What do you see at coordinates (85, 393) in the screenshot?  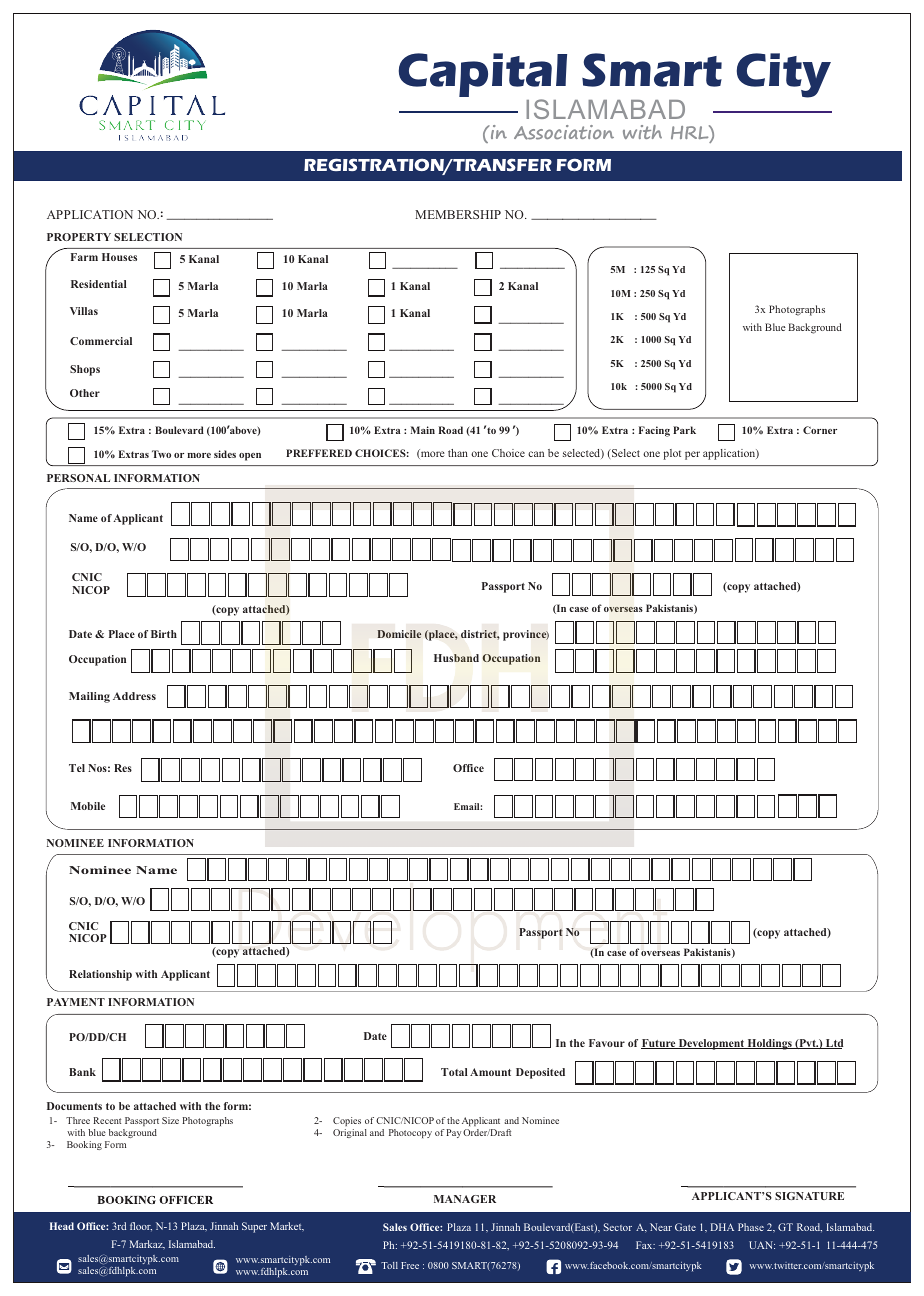 I see `Other` at bounding box center [85, 393].
